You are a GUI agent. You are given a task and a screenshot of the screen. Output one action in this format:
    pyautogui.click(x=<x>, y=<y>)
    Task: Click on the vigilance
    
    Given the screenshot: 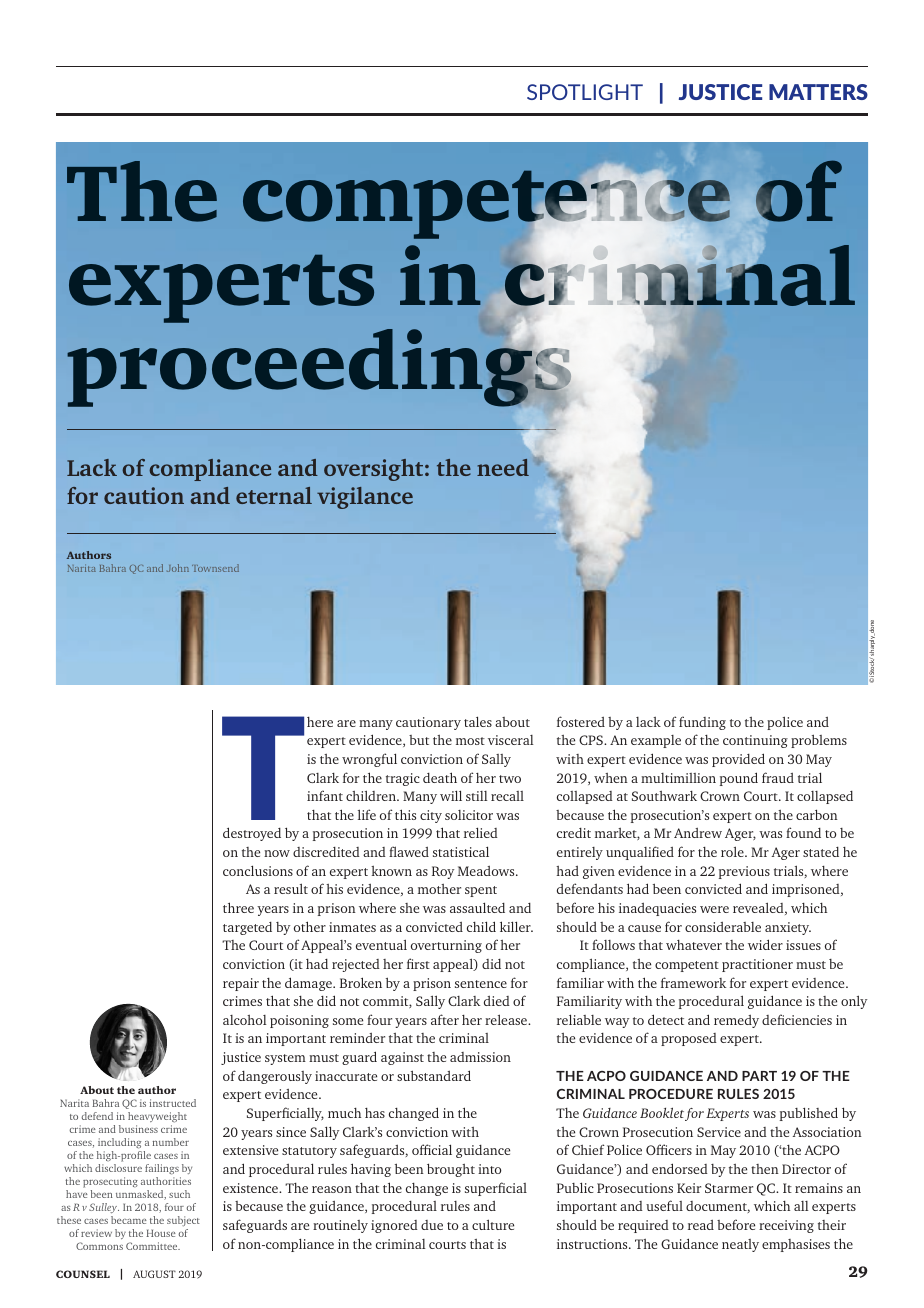 What is the action you would take?
    pyautogui.click(x=365, y=498)
